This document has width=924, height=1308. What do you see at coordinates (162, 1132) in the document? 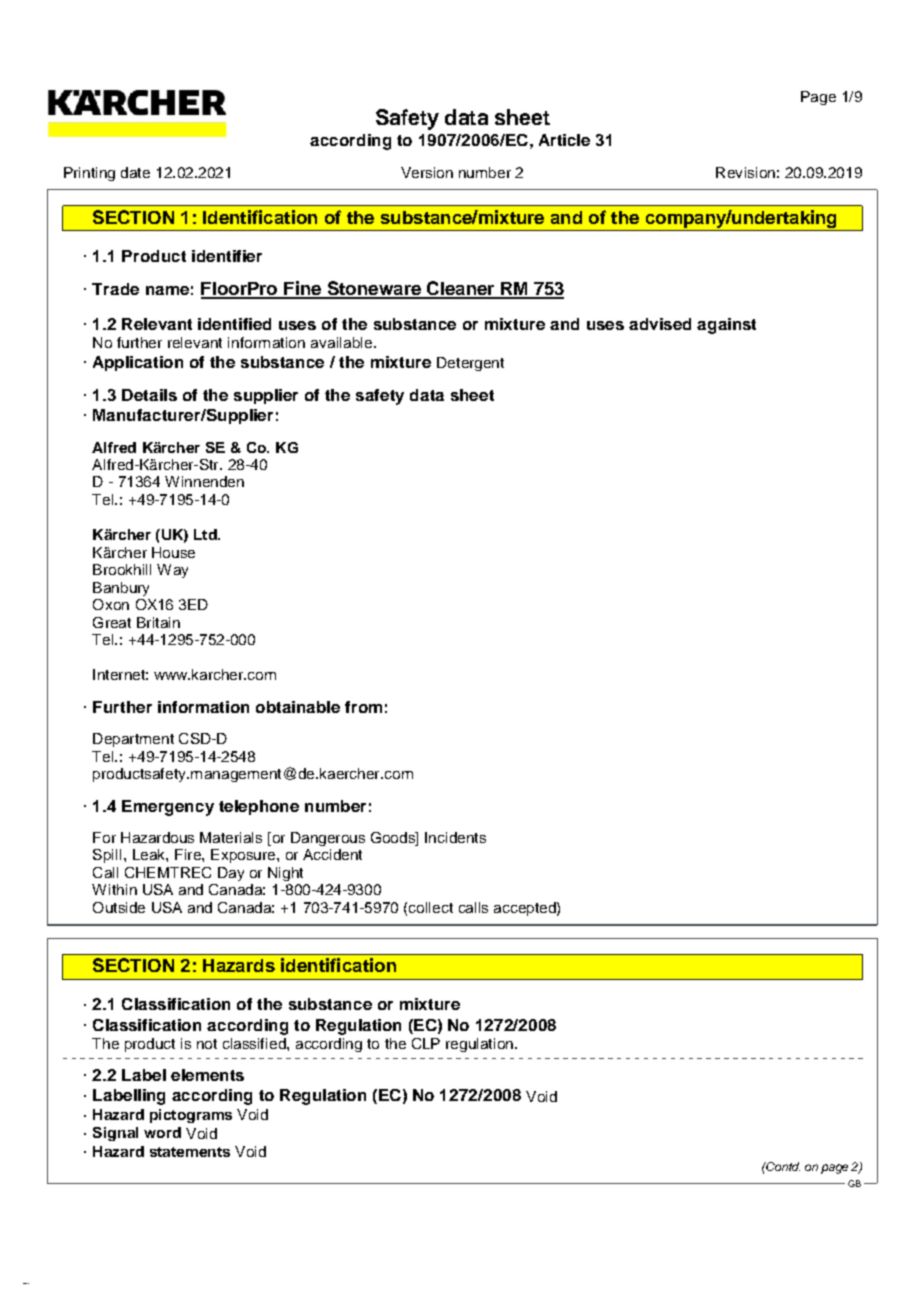
I see `word` at bounding box center [162, 1132].
